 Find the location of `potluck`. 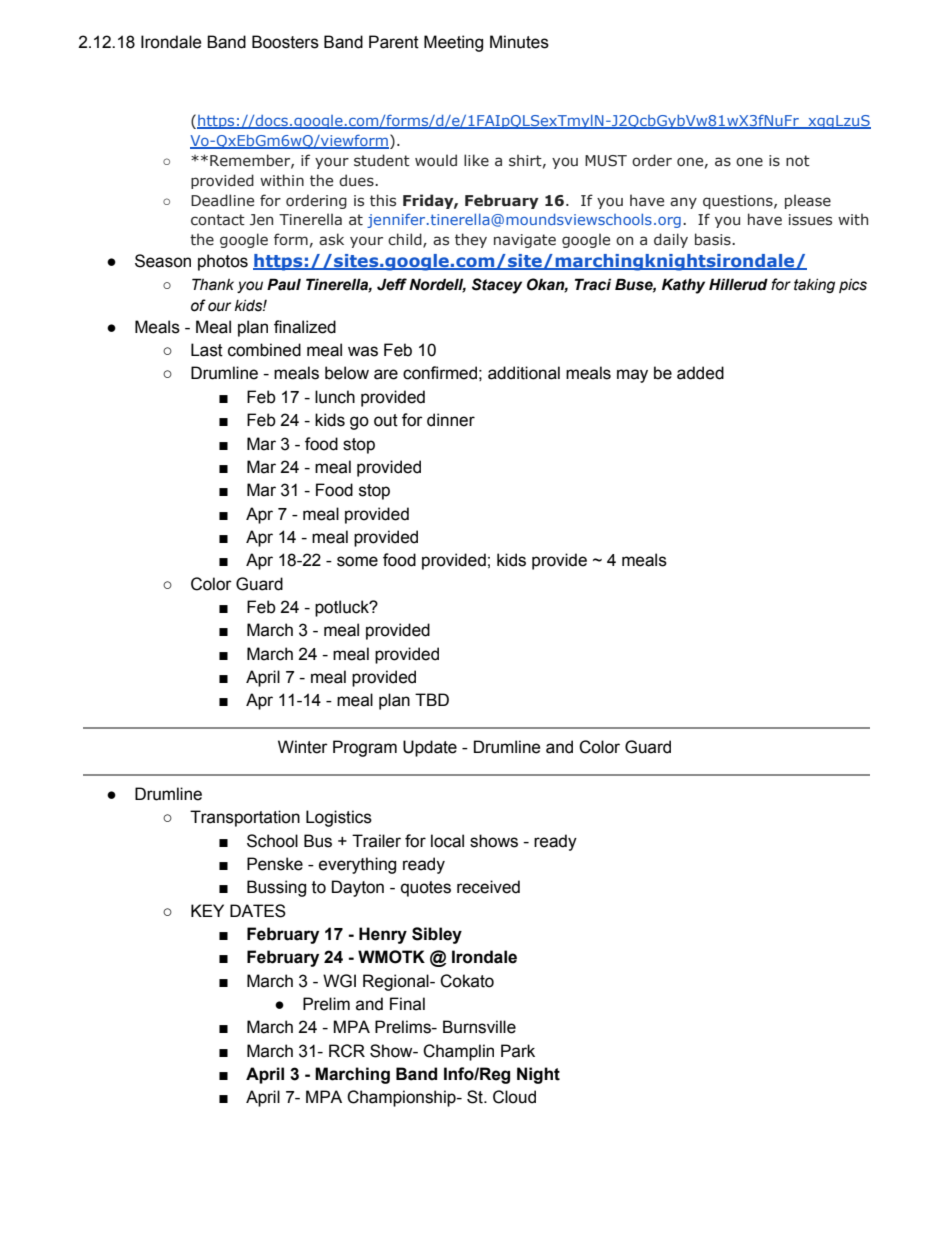

potluck is located at coordinates (343, 608).
